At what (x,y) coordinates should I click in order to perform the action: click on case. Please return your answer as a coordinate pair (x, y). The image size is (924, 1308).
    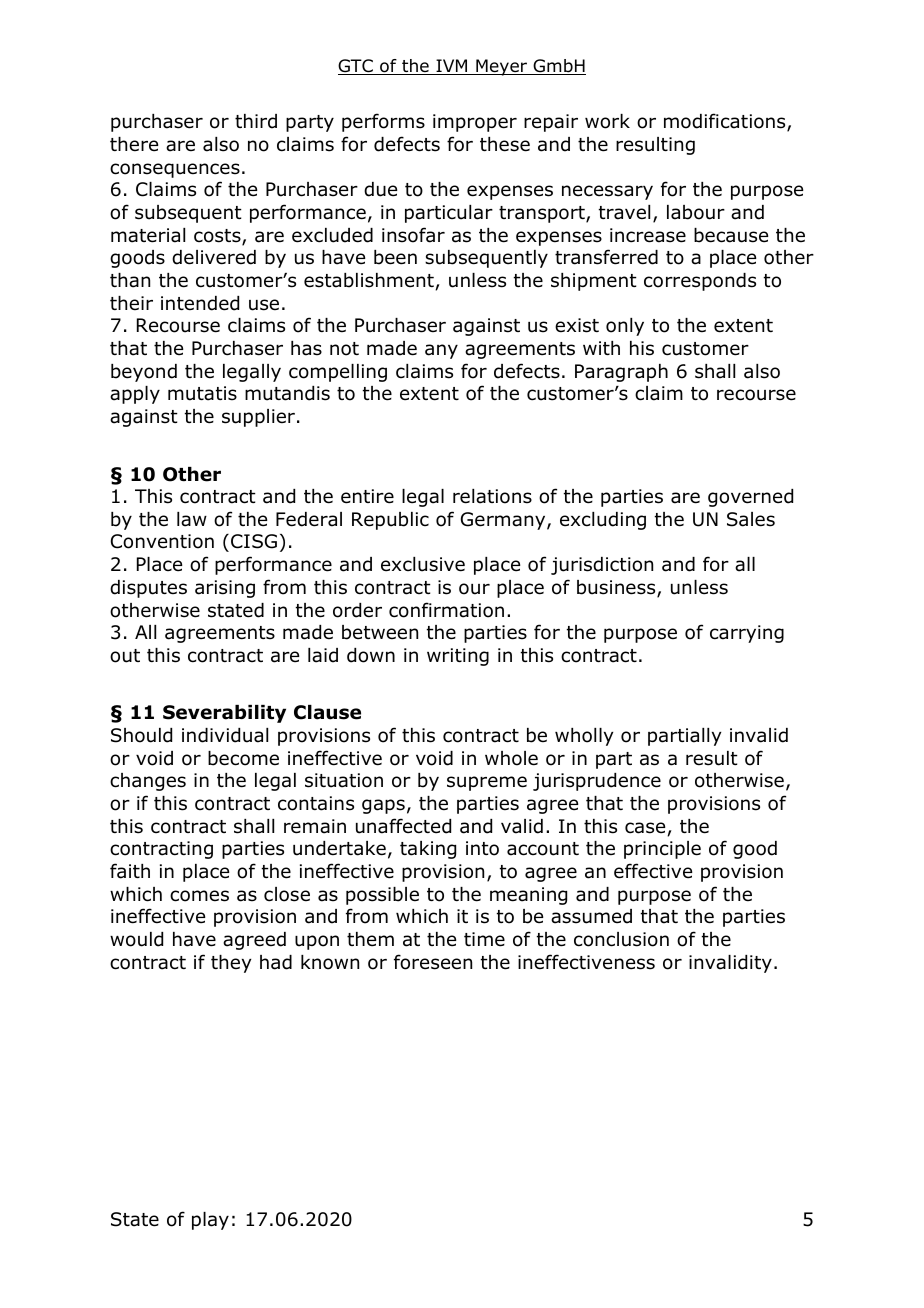
    Looking at the image, I should click on (646, 829).
